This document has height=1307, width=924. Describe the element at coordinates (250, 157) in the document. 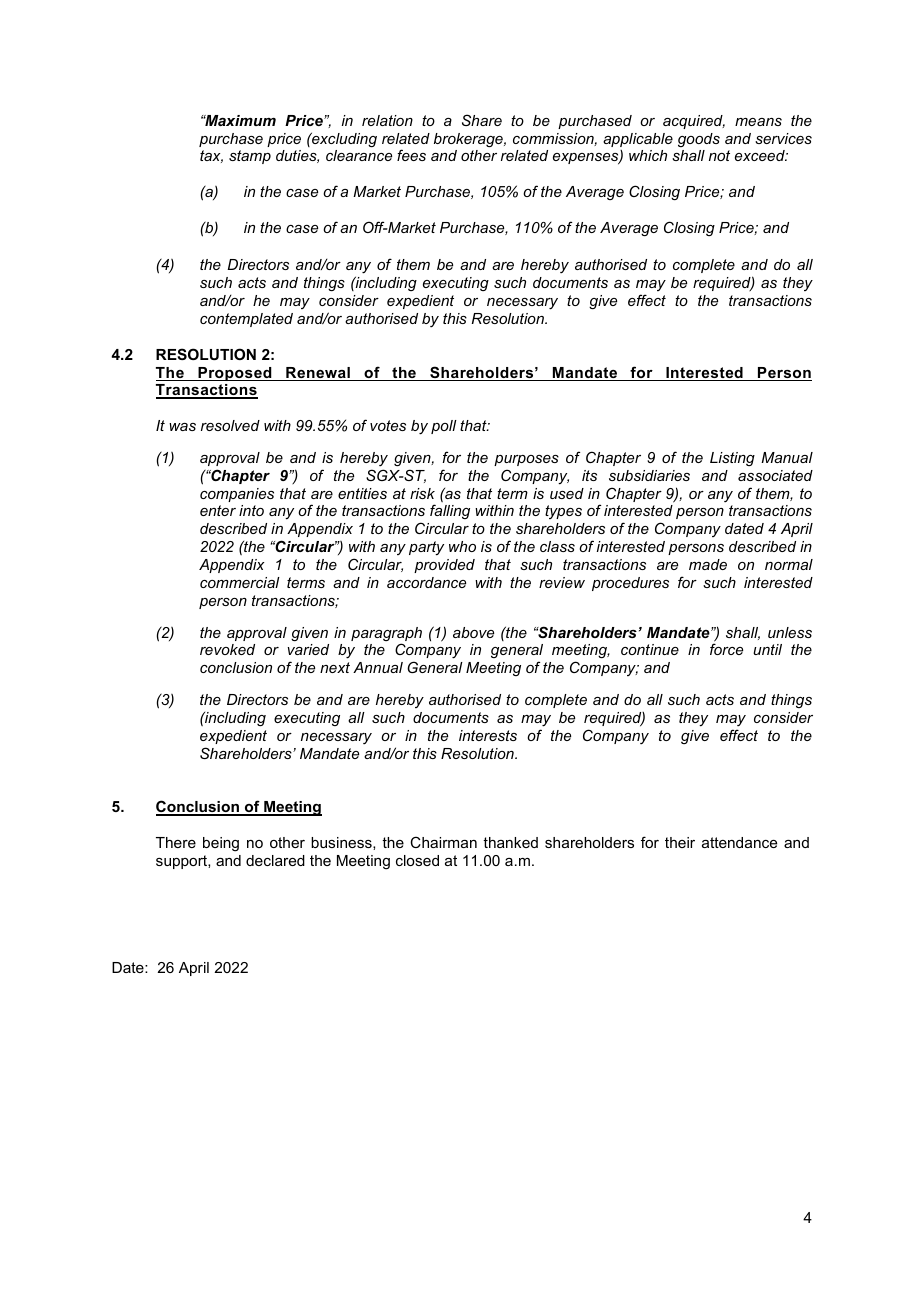

I see `stamp` at that location.
